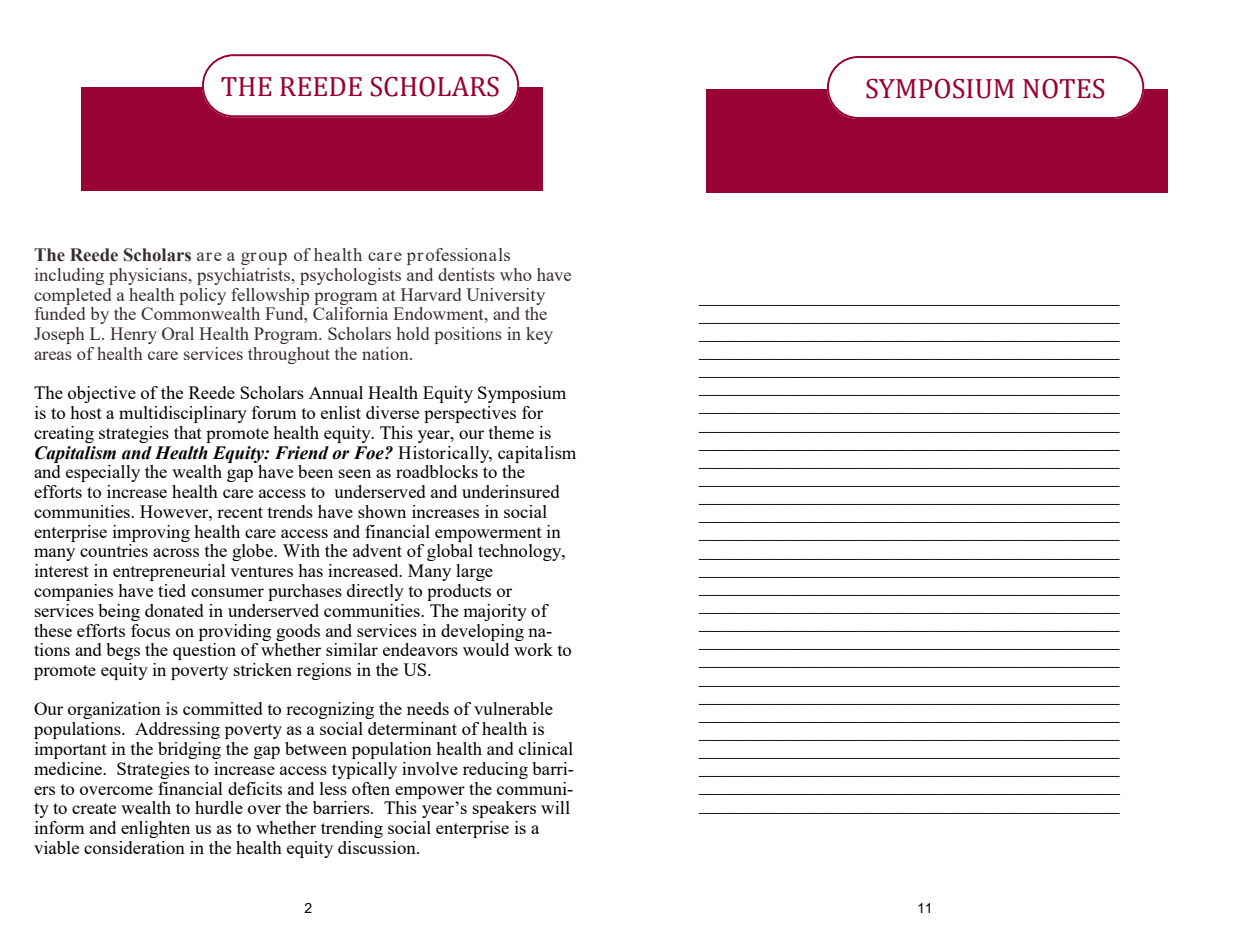  I want to click on speakers, so click(504, 809).
